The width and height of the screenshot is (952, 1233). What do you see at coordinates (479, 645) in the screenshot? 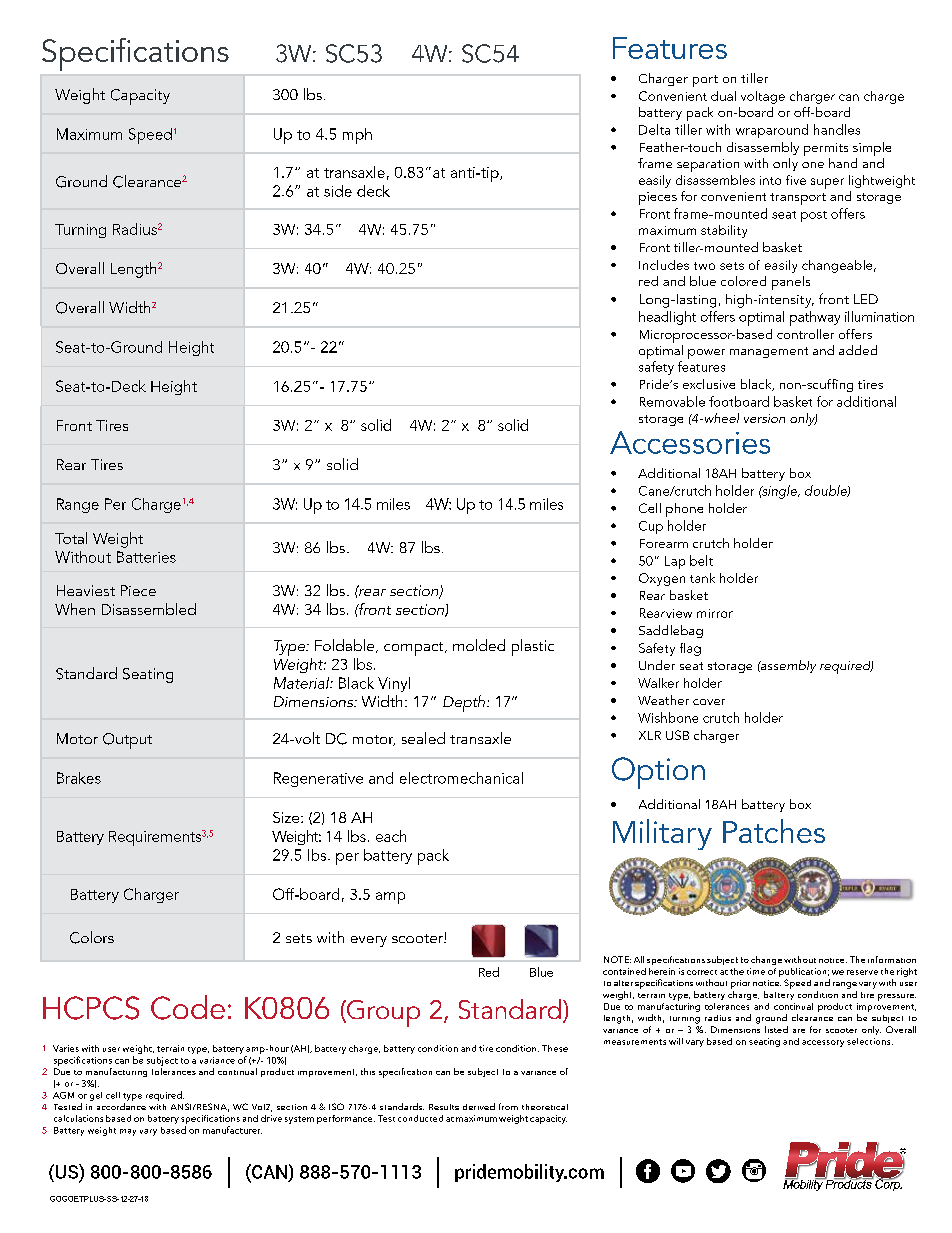
I see `molded` at bounding box center [479, 645].
